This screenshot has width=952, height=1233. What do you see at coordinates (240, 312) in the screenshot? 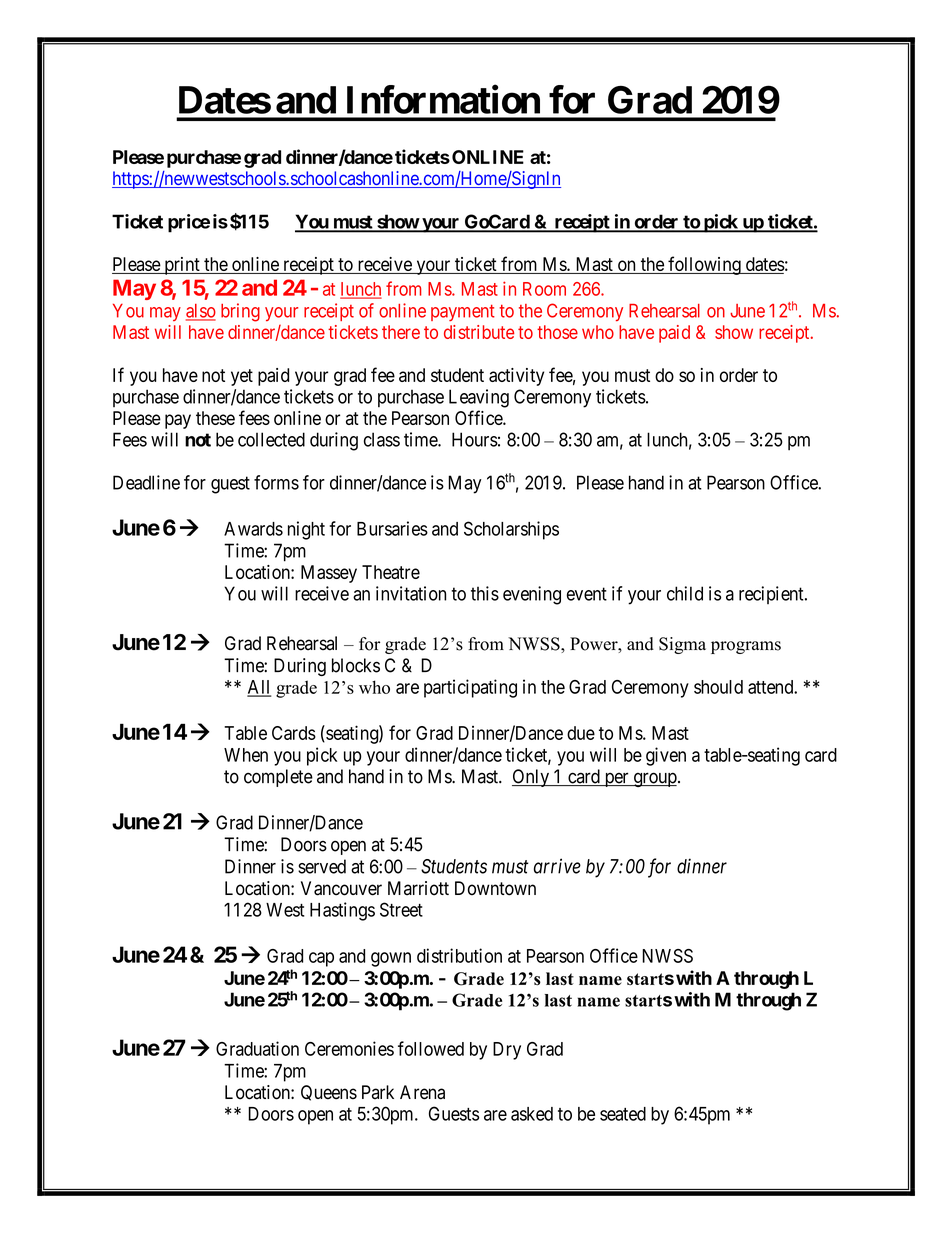
I see `bring` at bounding box center [240, 312].
